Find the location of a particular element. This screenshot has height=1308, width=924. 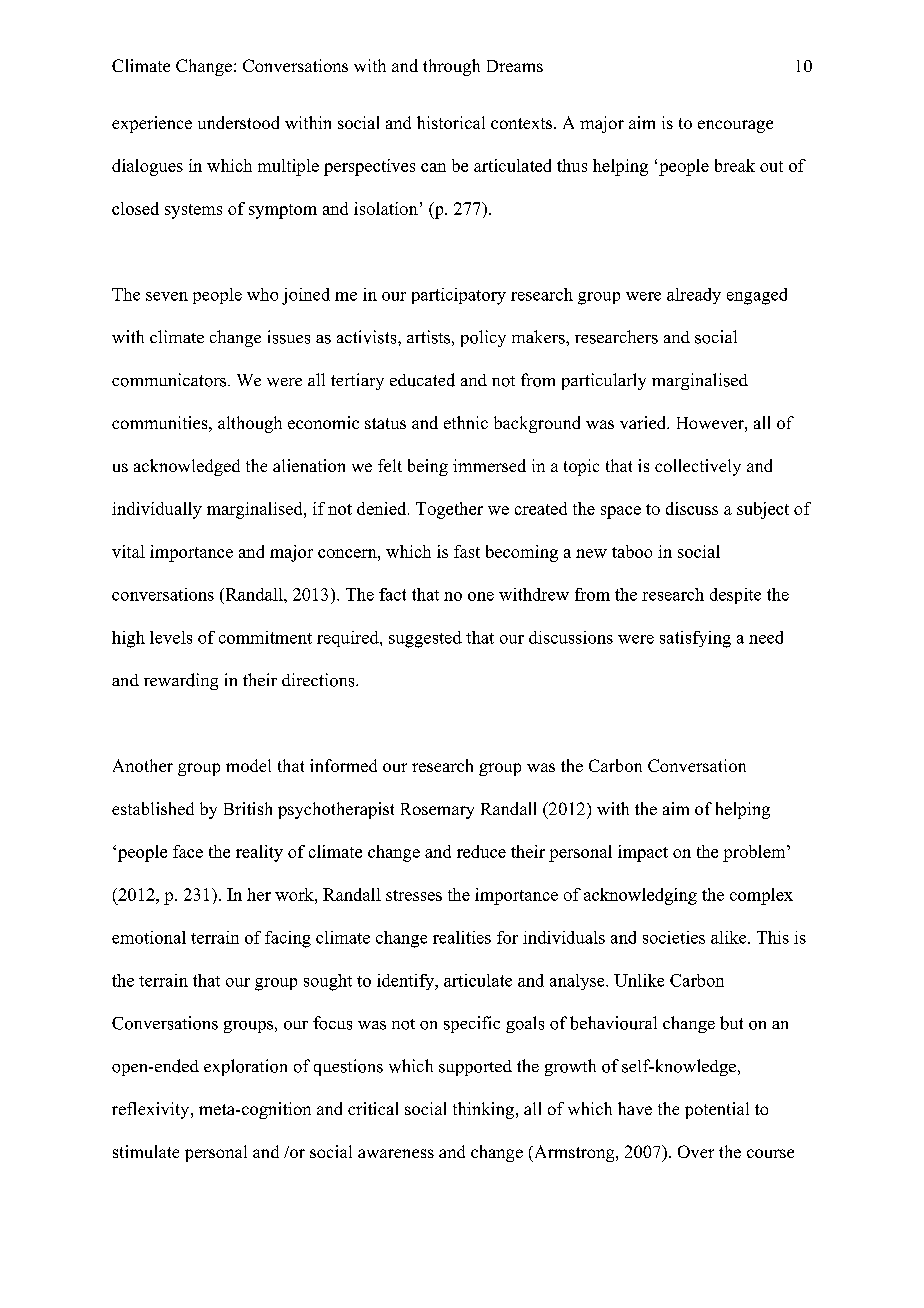

policy is located at coordinates (483, 338).
